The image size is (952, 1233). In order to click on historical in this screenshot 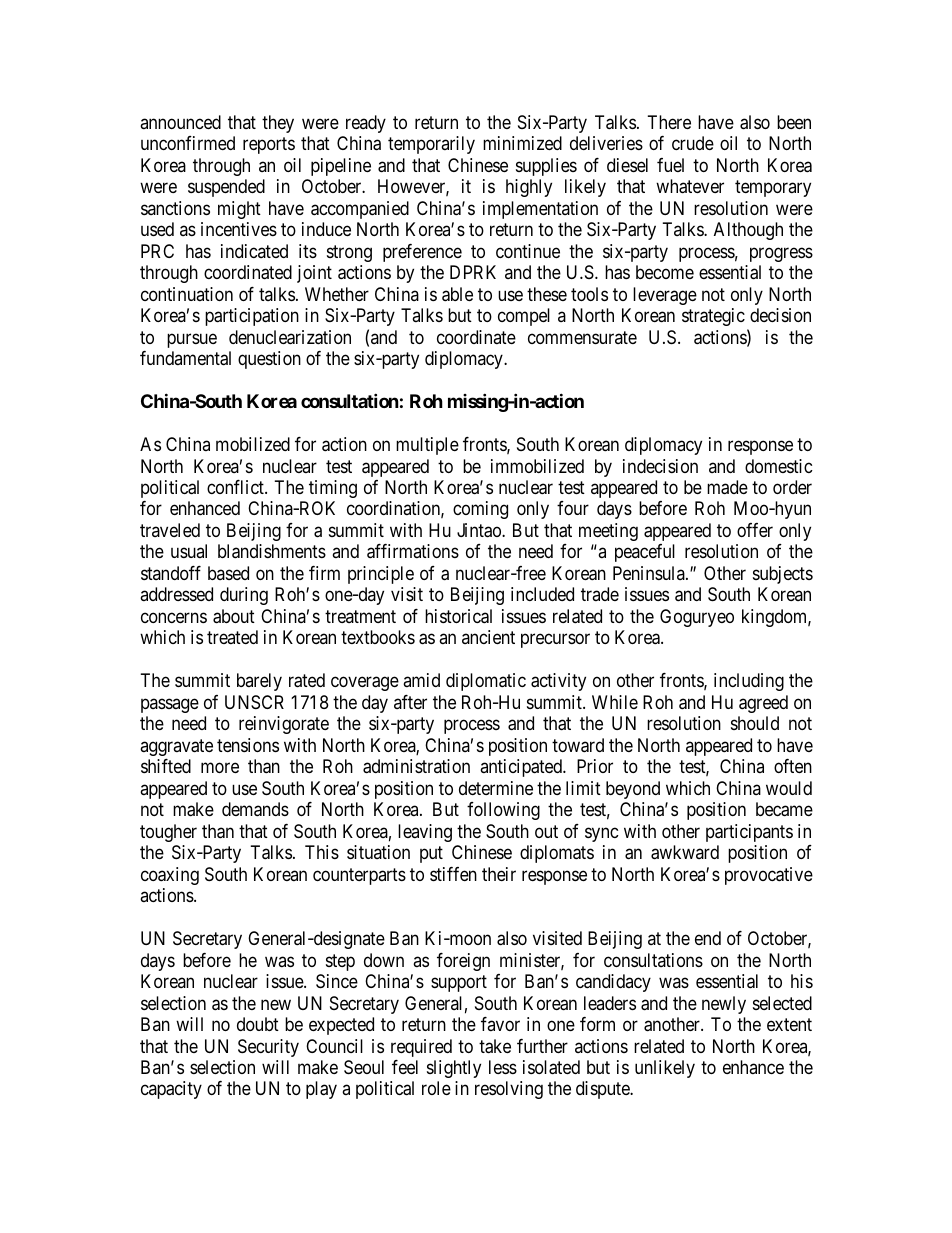, I will do `click(458, 616)`.
